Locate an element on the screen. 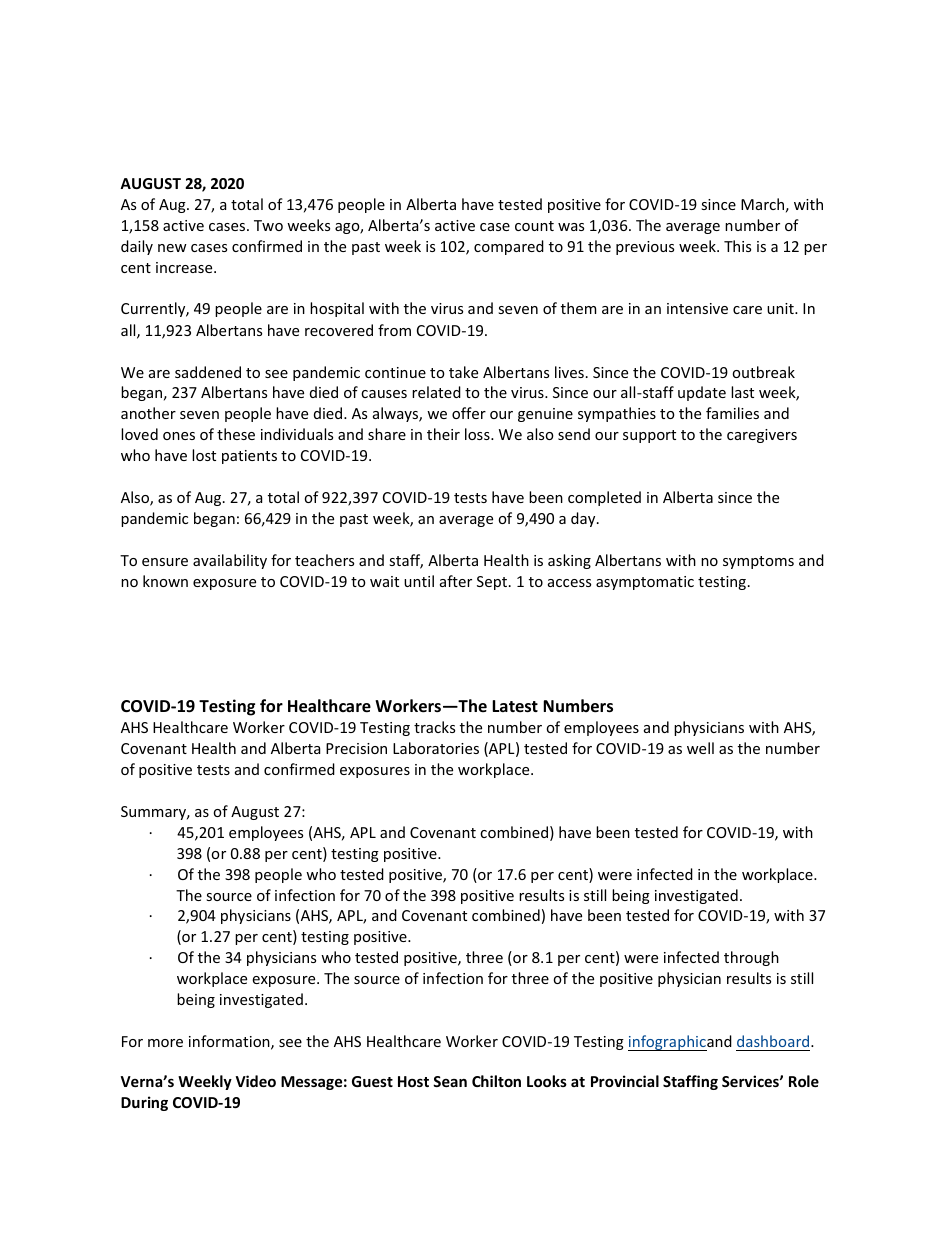  Latest is located at coordinates (515, 706).
